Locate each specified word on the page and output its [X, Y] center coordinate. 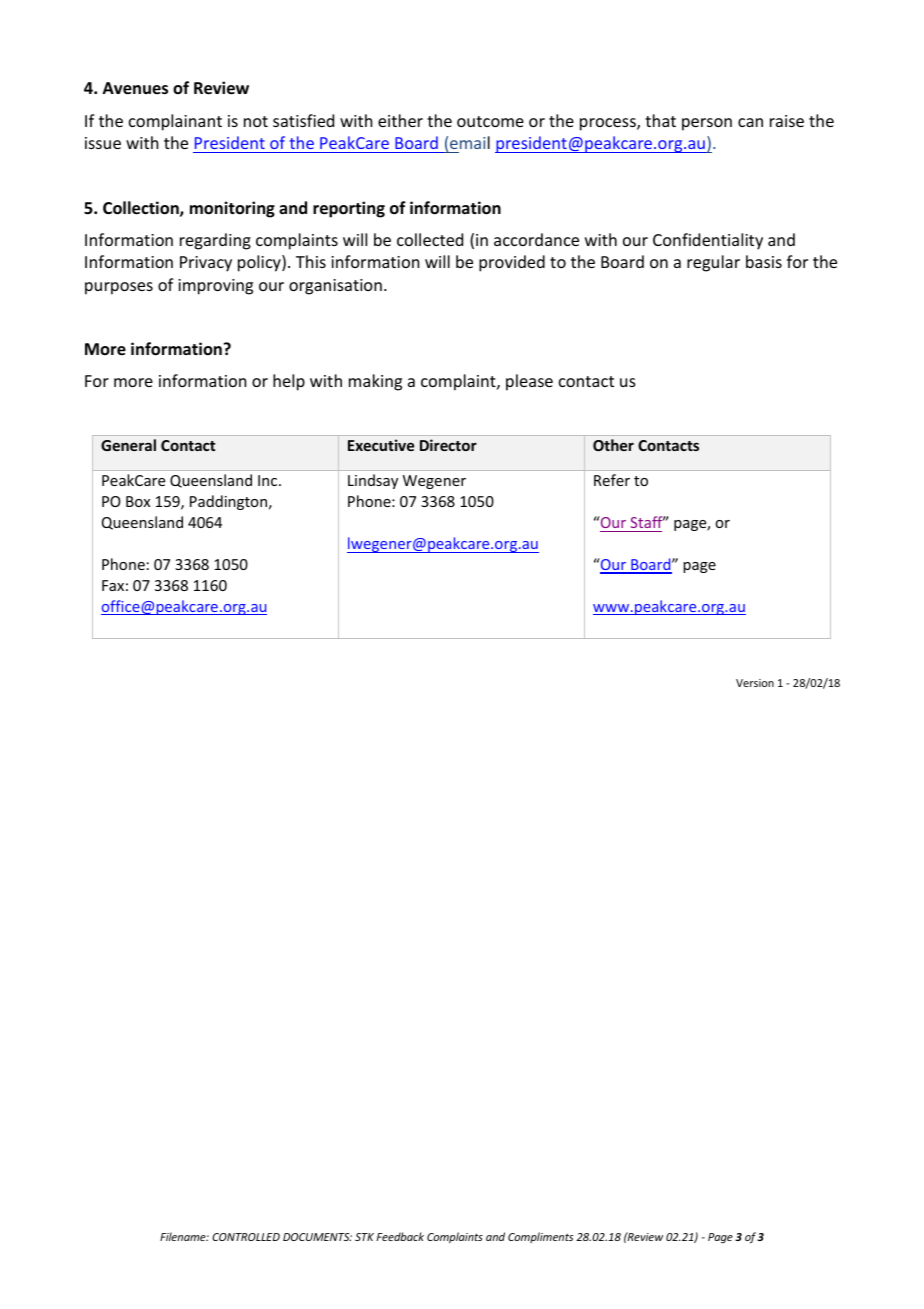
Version [755, 683]
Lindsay [373, 481]
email [470, 142]
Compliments [540, 1237]
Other [613, 445]
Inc [269, 480]
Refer [612, 480]
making [375, 382]
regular [713, 263]
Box [138, 501]
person [707, 124]
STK [364, 1237]
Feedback [400, 1236]
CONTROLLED [246, 1237]
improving [215, 287]
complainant [175, 122]
